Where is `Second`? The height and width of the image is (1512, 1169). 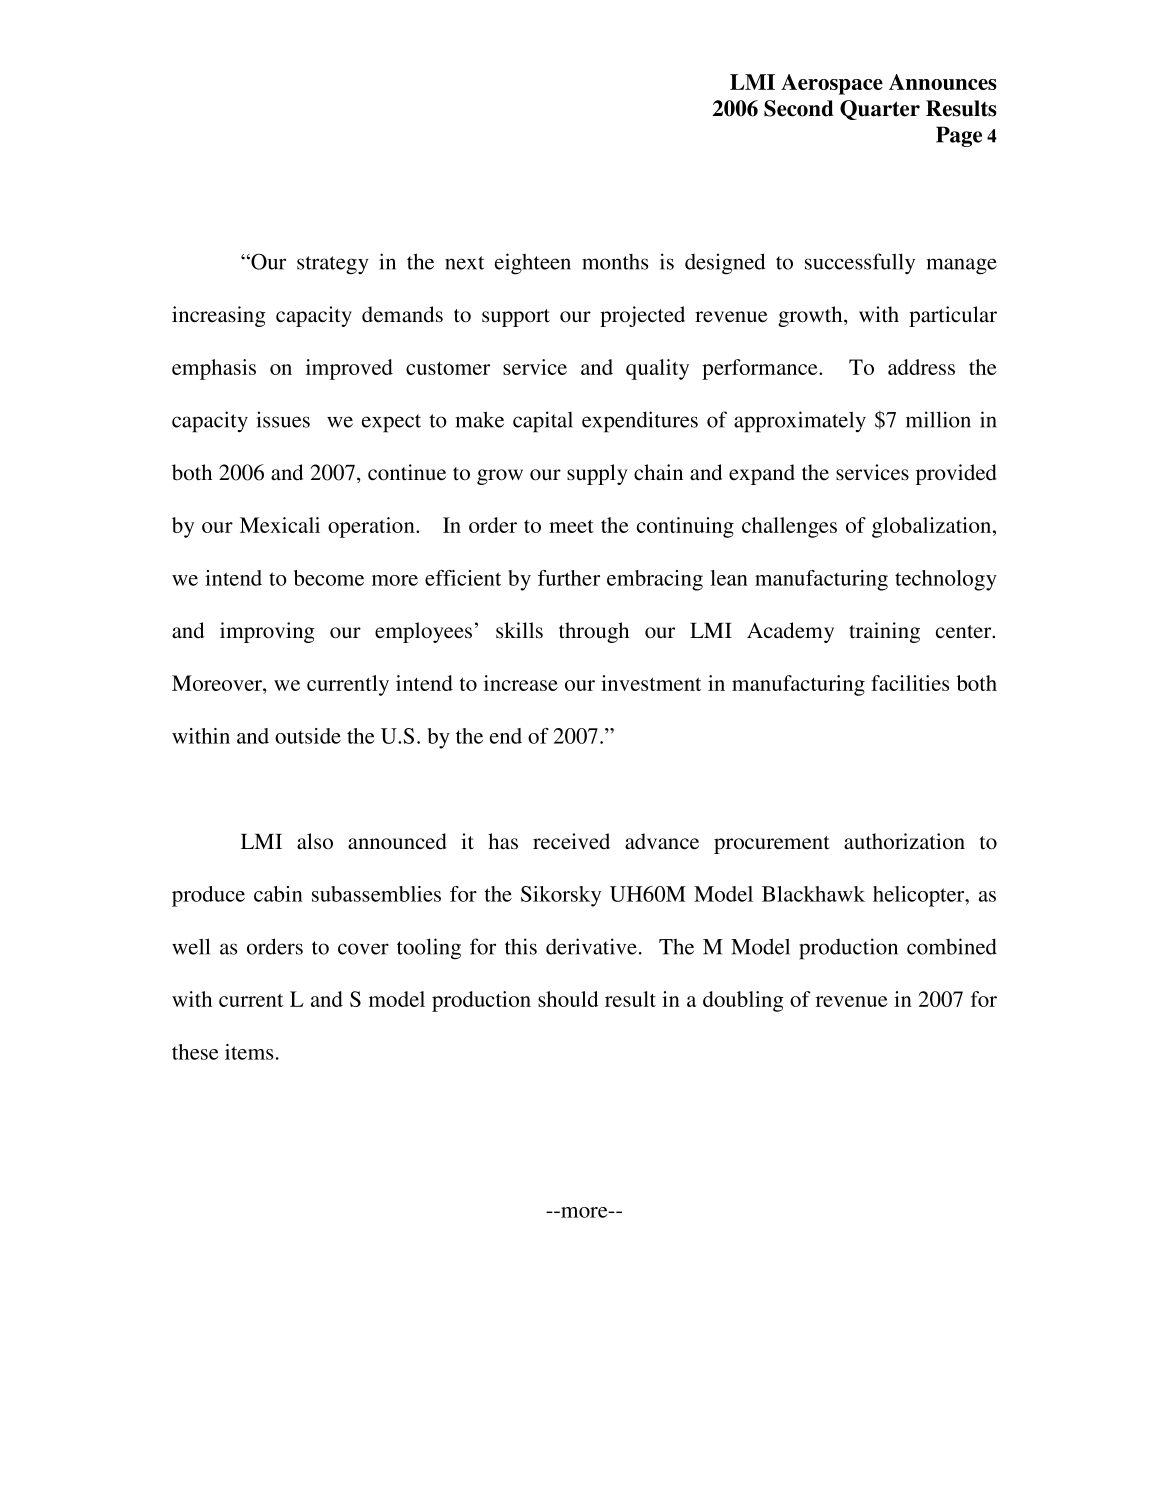 Second is located at coordinates (799, 108).
